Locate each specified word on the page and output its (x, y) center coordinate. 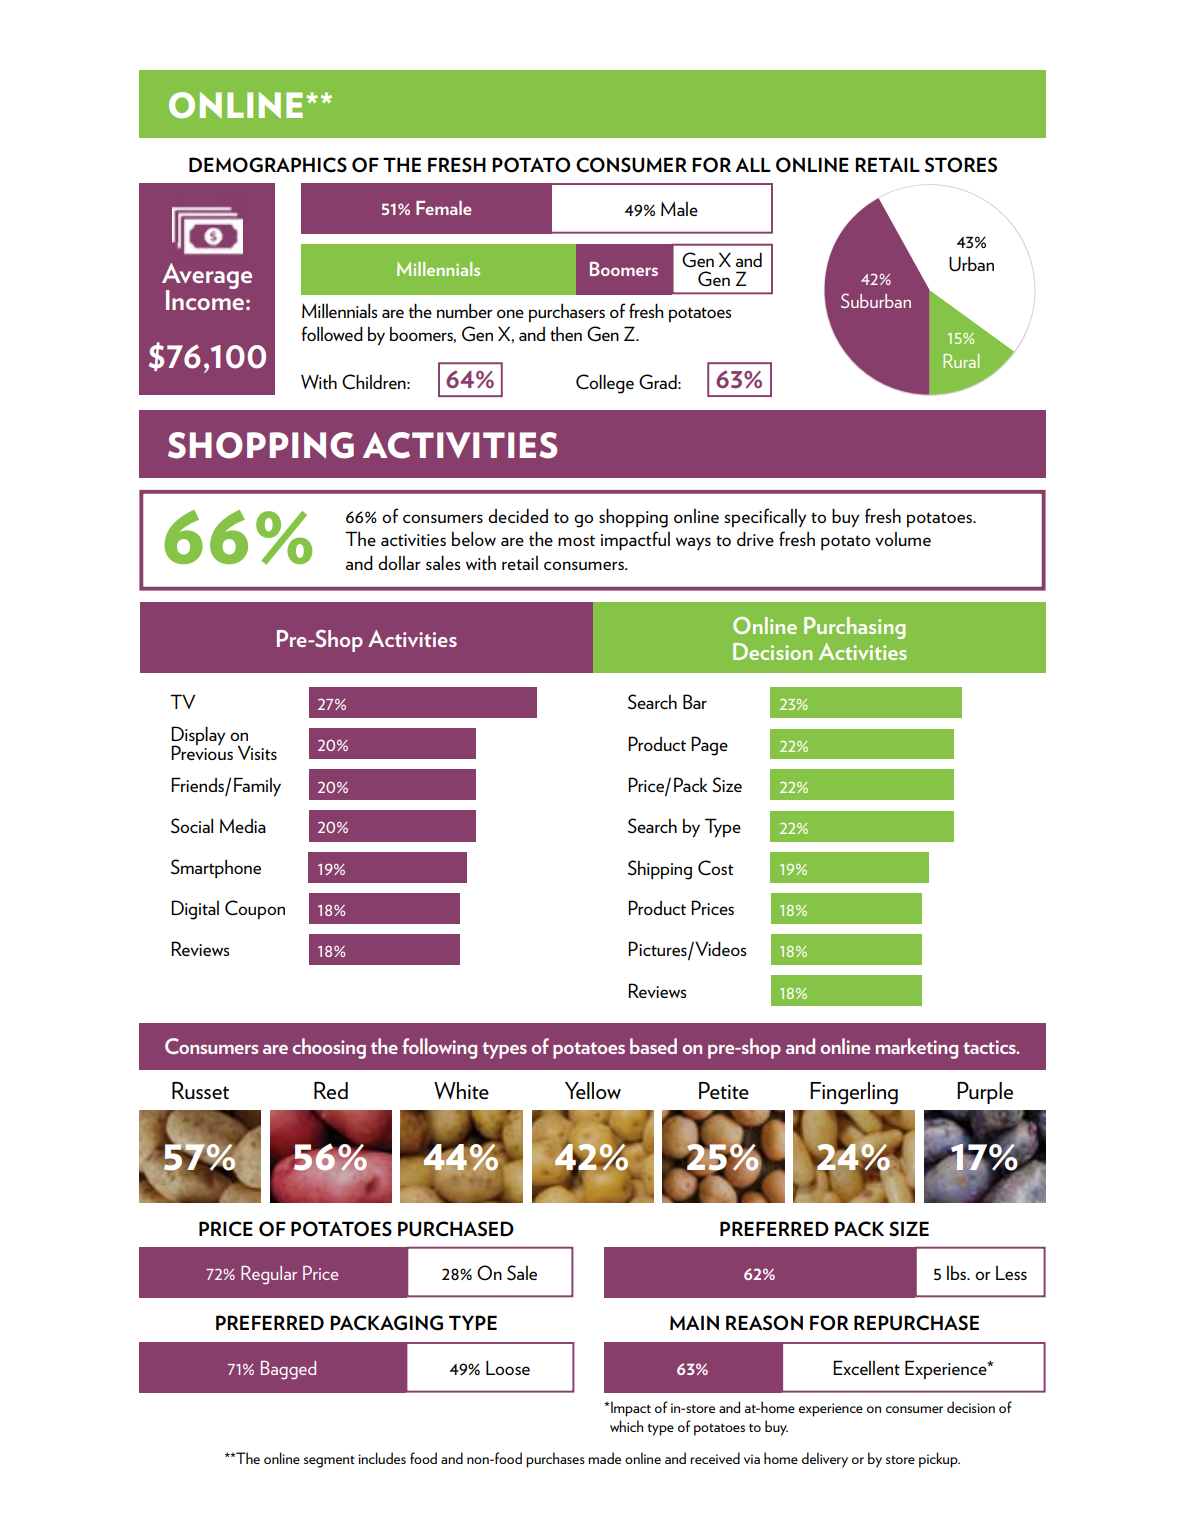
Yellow (593, 1090)
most (576, 540)
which (626, 1426)
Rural (961, 361)
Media (243, 826)
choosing (329, 1048)
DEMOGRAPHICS (268, 165)
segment (329, 1461)
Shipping (660, 870)
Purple (985, 1093)
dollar (399, 563)
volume (903, 539)
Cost (716, 868)
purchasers (567, 313)
